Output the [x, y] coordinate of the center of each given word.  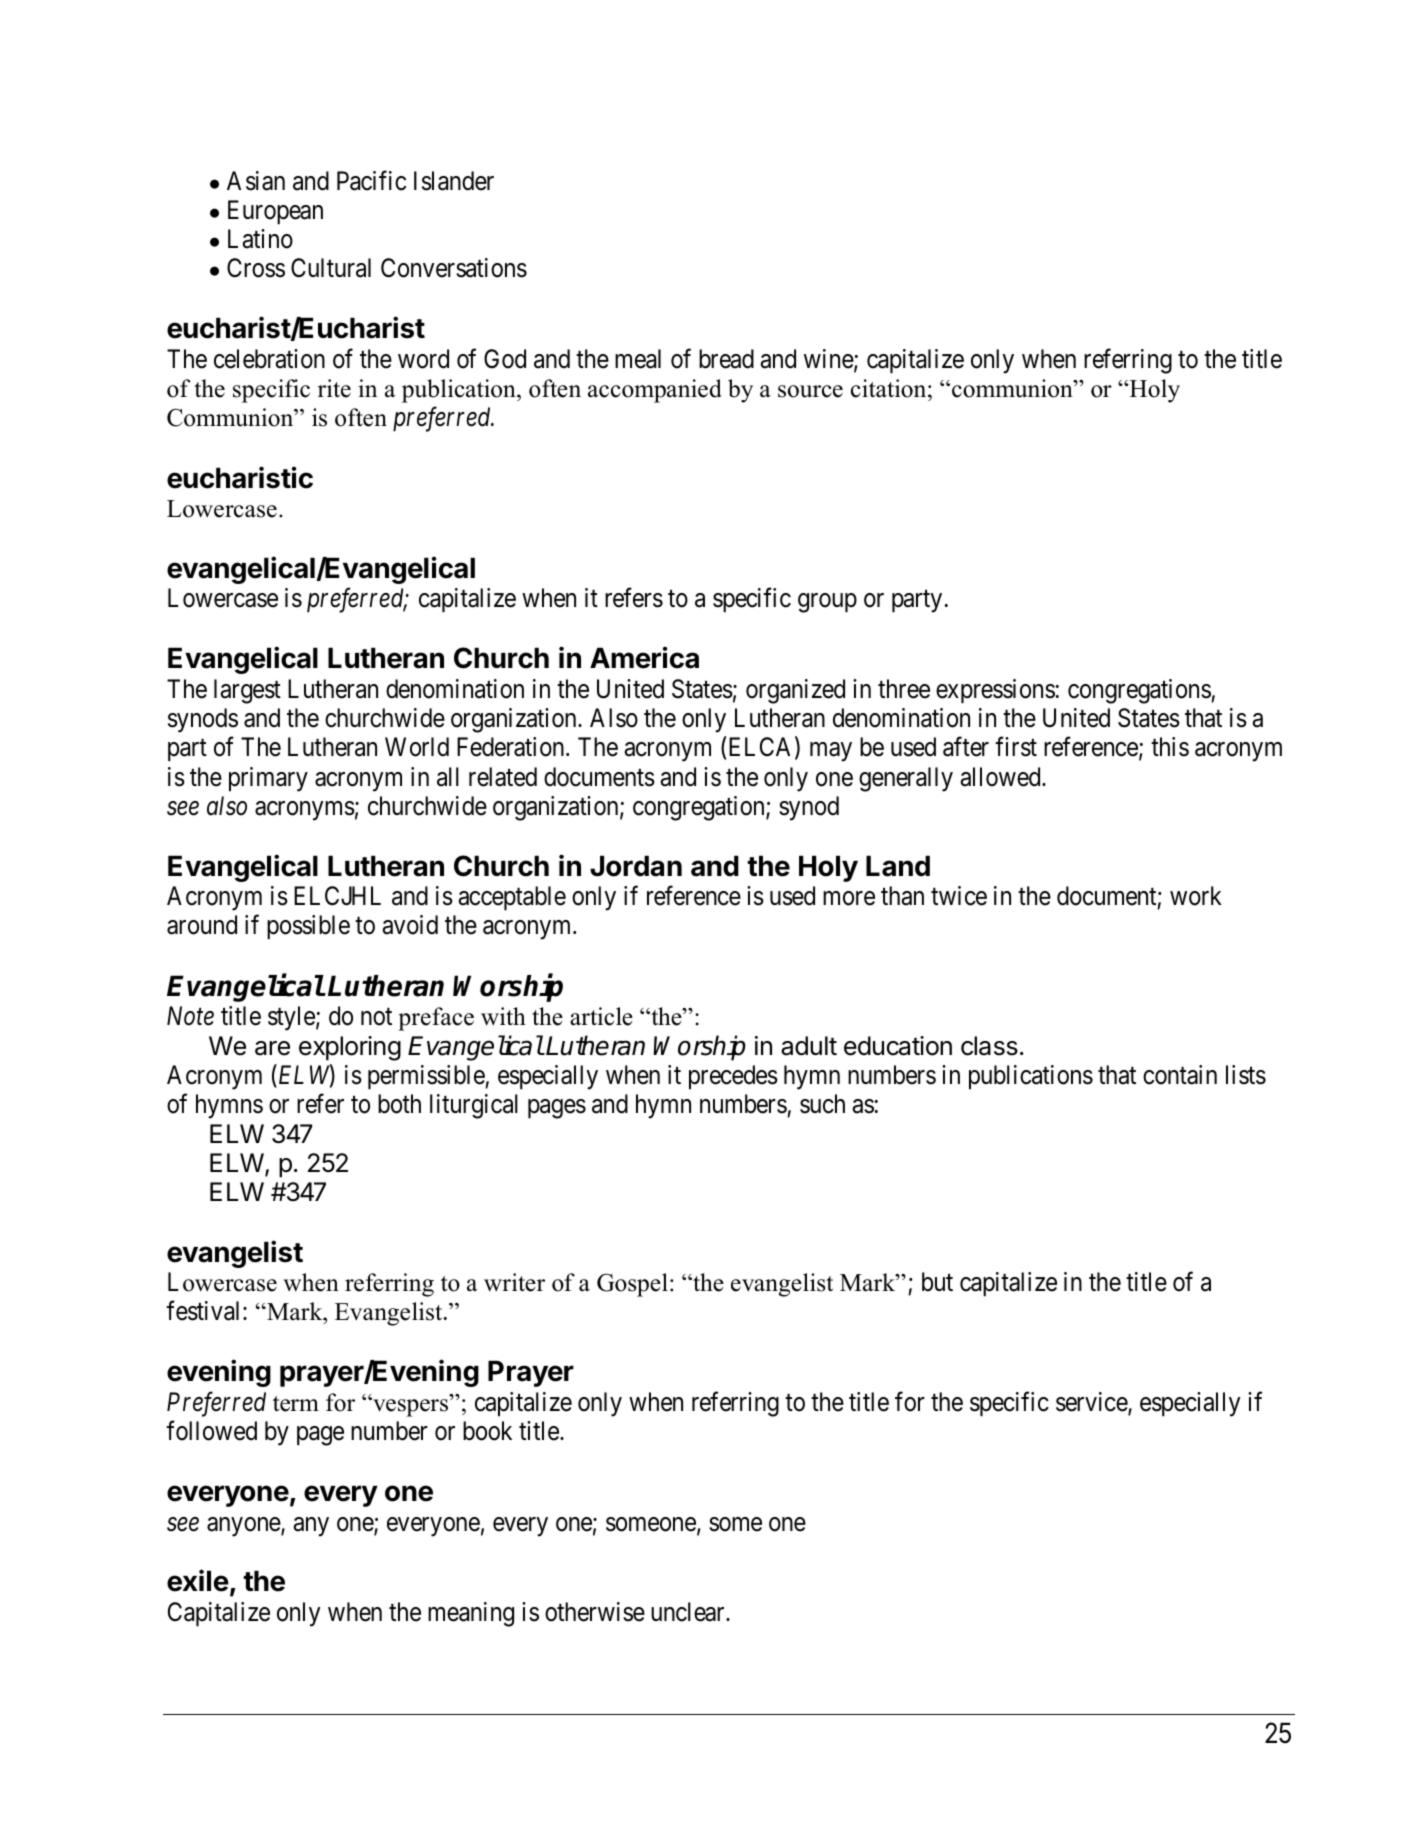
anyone [244, 1527]
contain [1180, 1075]
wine [829, 360]
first [1016, 747]
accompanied [655, 391]
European [275, 212]
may [831, 752]
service [1092, 1403]
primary [268, 779]
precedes [733, 1077]
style [291, 1018]
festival [205, 1311]
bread [726, 359]
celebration [269, 359]
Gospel [632, 1285]
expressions [995, 691]
